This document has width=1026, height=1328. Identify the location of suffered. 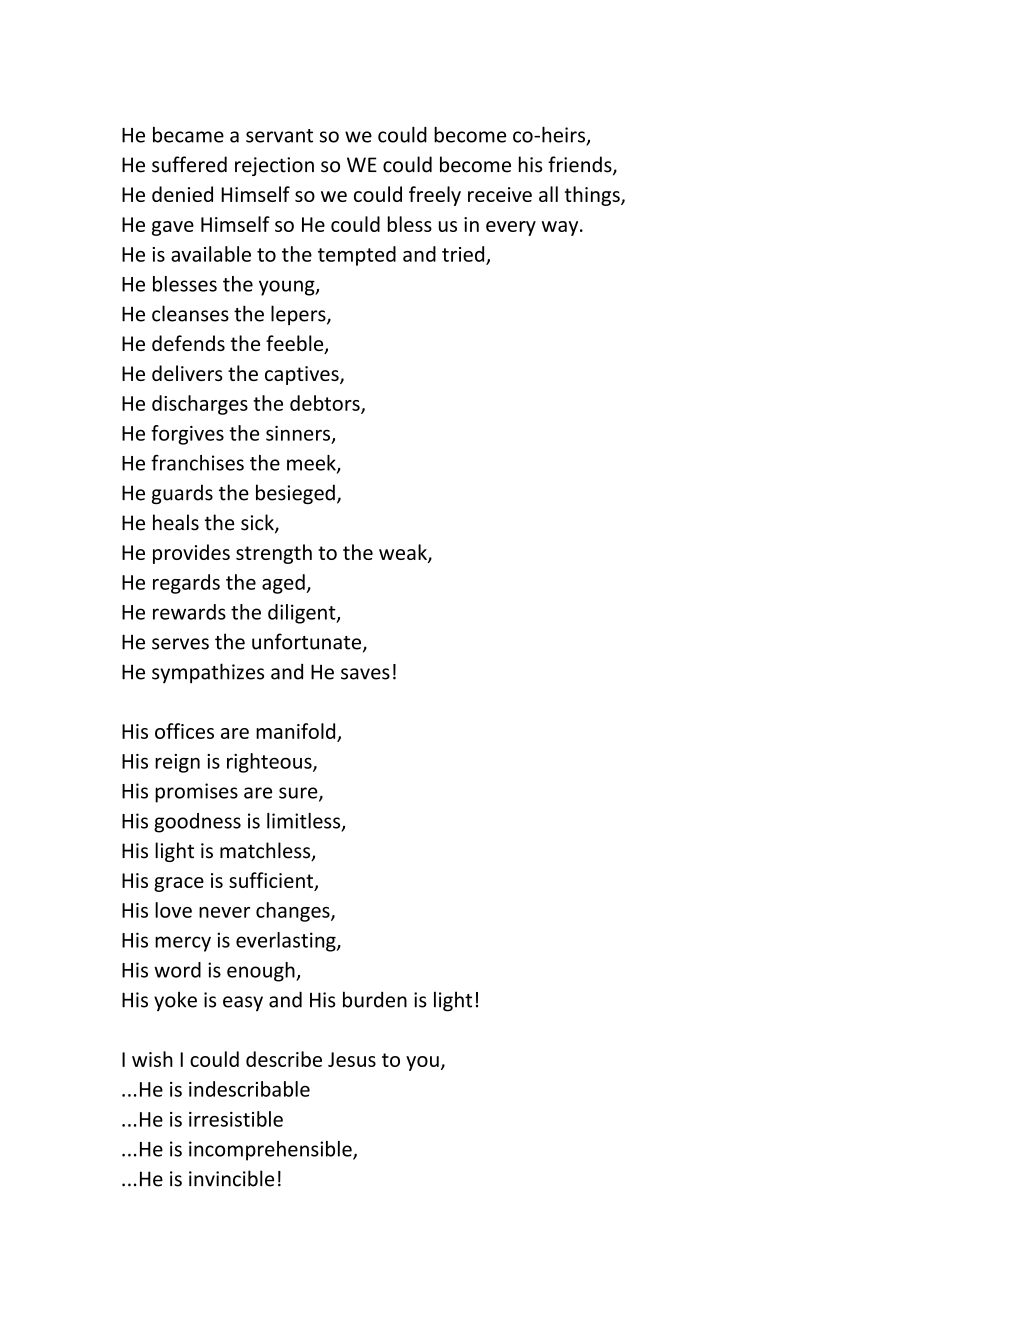
(189, 164).
